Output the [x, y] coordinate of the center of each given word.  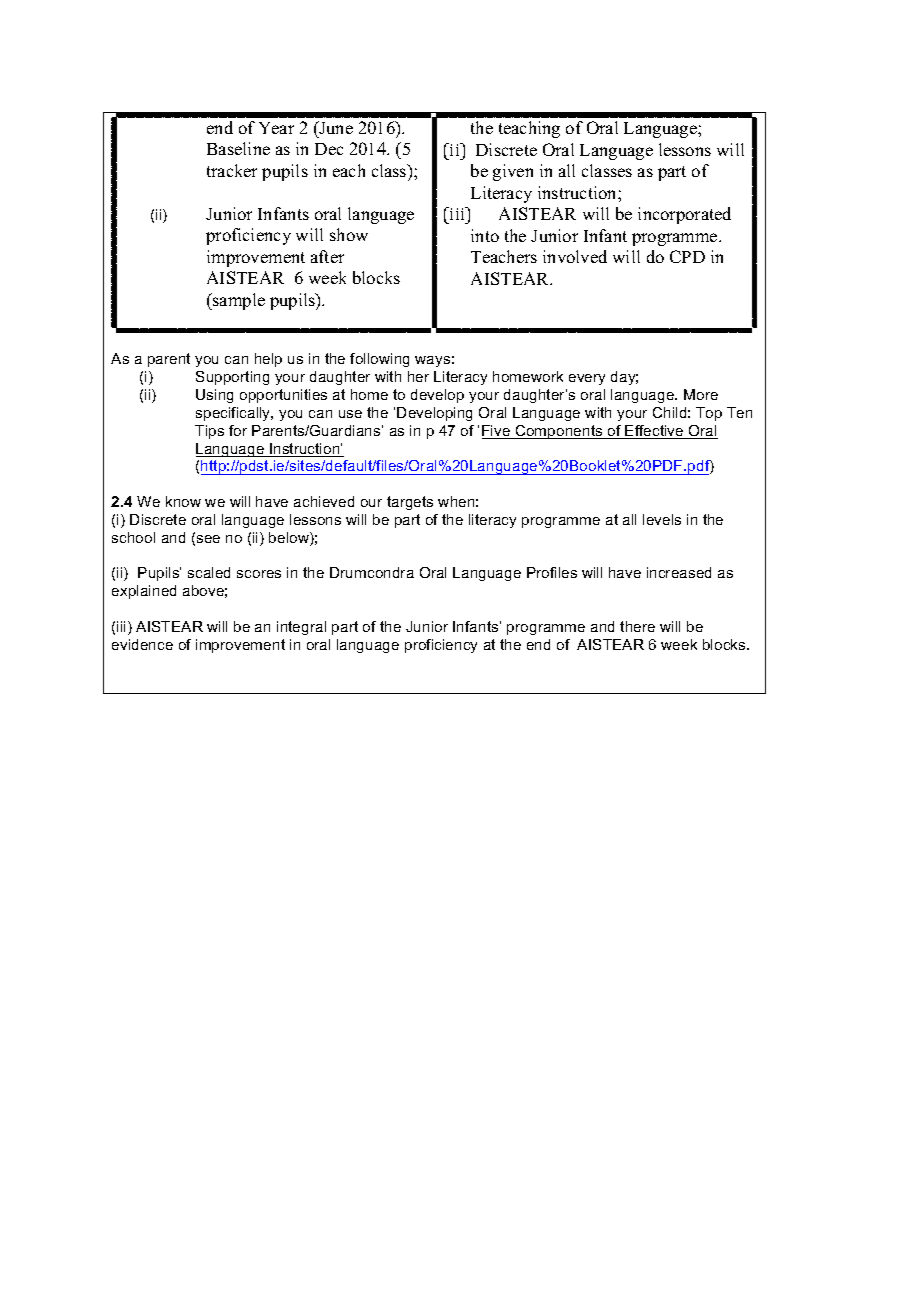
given [513, 172]
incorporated [684, 215]
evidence [142, 644]
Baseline [238, 148]
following [379, 360]
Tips [209, 432]
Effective [654, 432]
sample [238, 301]
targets [410, 503]
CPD [687, 256]
